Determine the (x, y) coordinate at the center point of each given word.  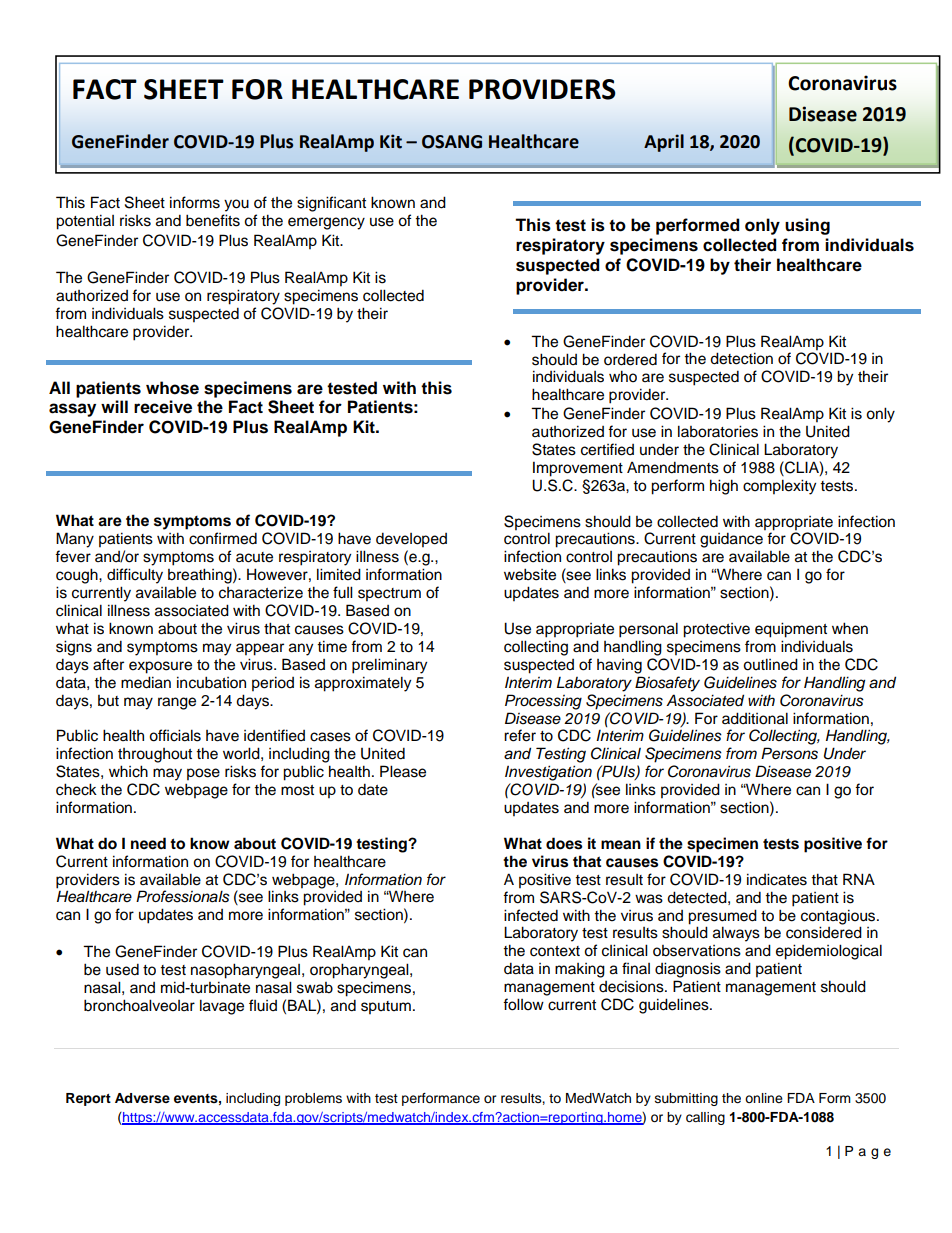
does (564, 843)
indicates (777, 879)
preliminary (389, 666)
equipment (791, 630)
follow (523, 1004)
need (148, 843)
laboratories (718, 431)
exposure (160, 667)
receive (163, 407)
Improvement (578, 469)
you (236, 205)
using (807, 226)
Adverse (142, 1098)
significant (331, 204)
